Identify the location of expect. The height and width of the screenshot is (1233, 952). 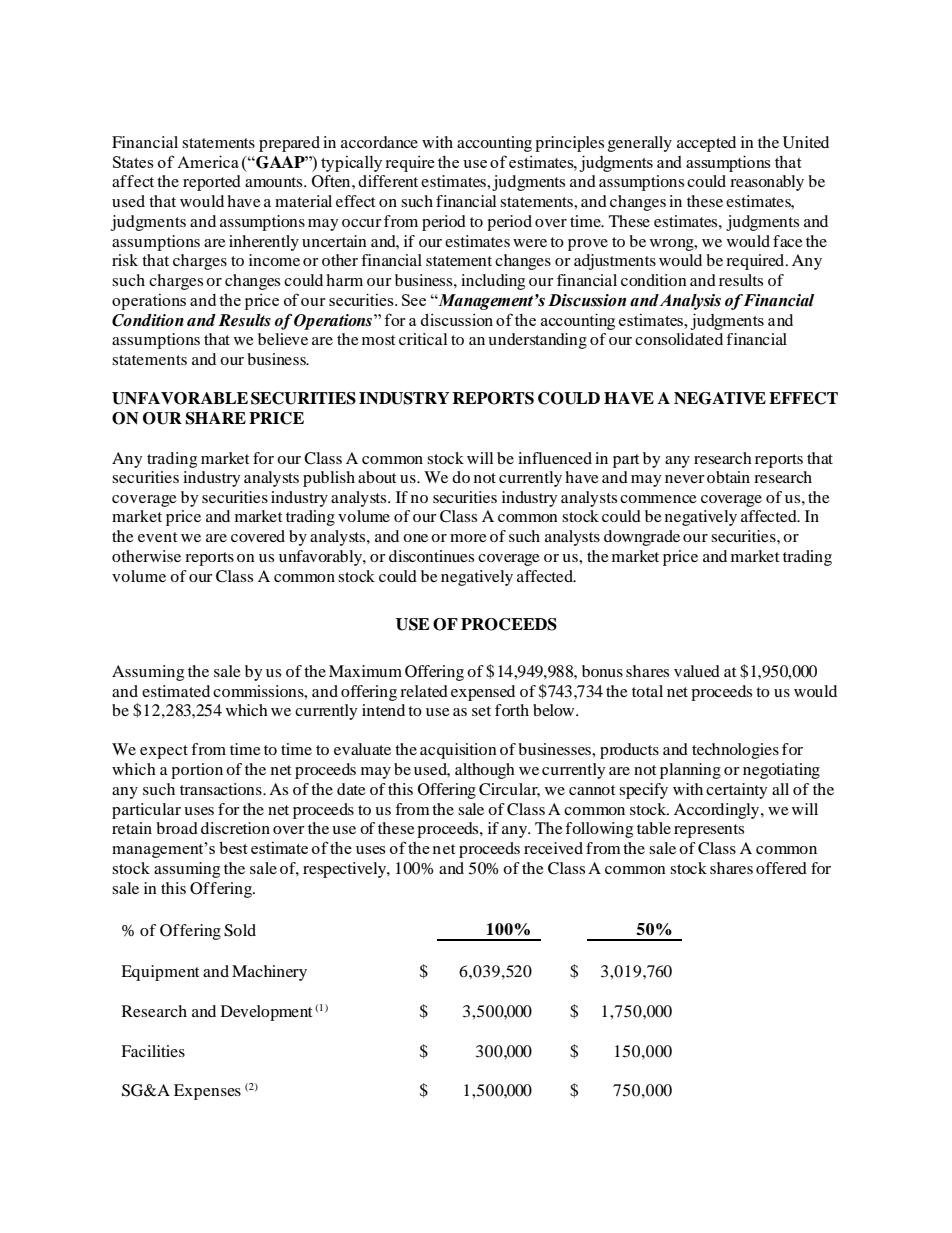
(164, 752).
